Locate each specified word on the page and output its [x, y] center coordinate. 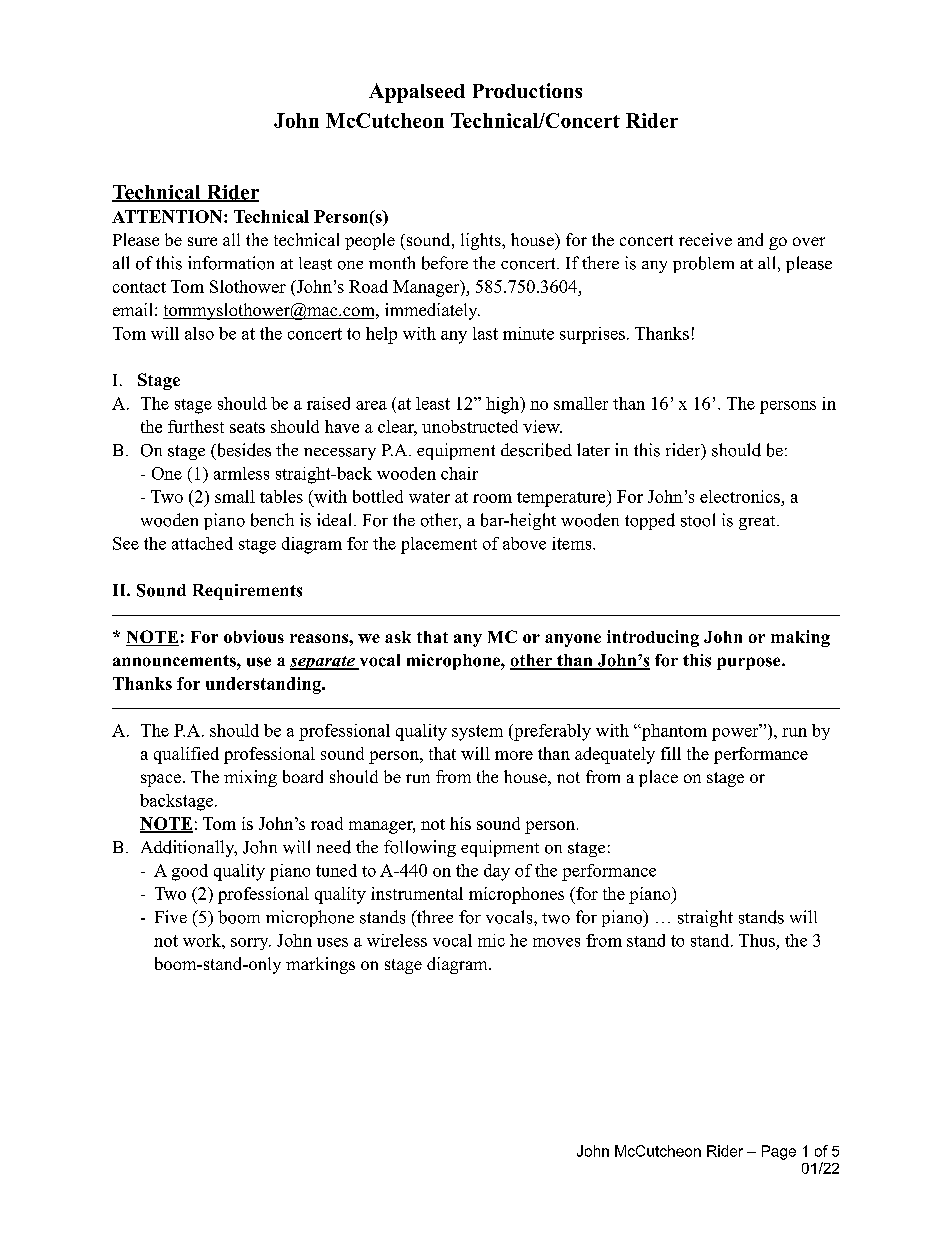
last [485, 333]
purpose [750, 663]
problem [703, 264]
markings [320, 965]
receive [705, 239]
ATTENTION [168, 216]
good [190, 872]
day [497, 872]
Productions [527, 90]
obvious [254, 636]
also [199, 333]
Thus [757, 940]
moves [556, 942]
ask [398, 637]
